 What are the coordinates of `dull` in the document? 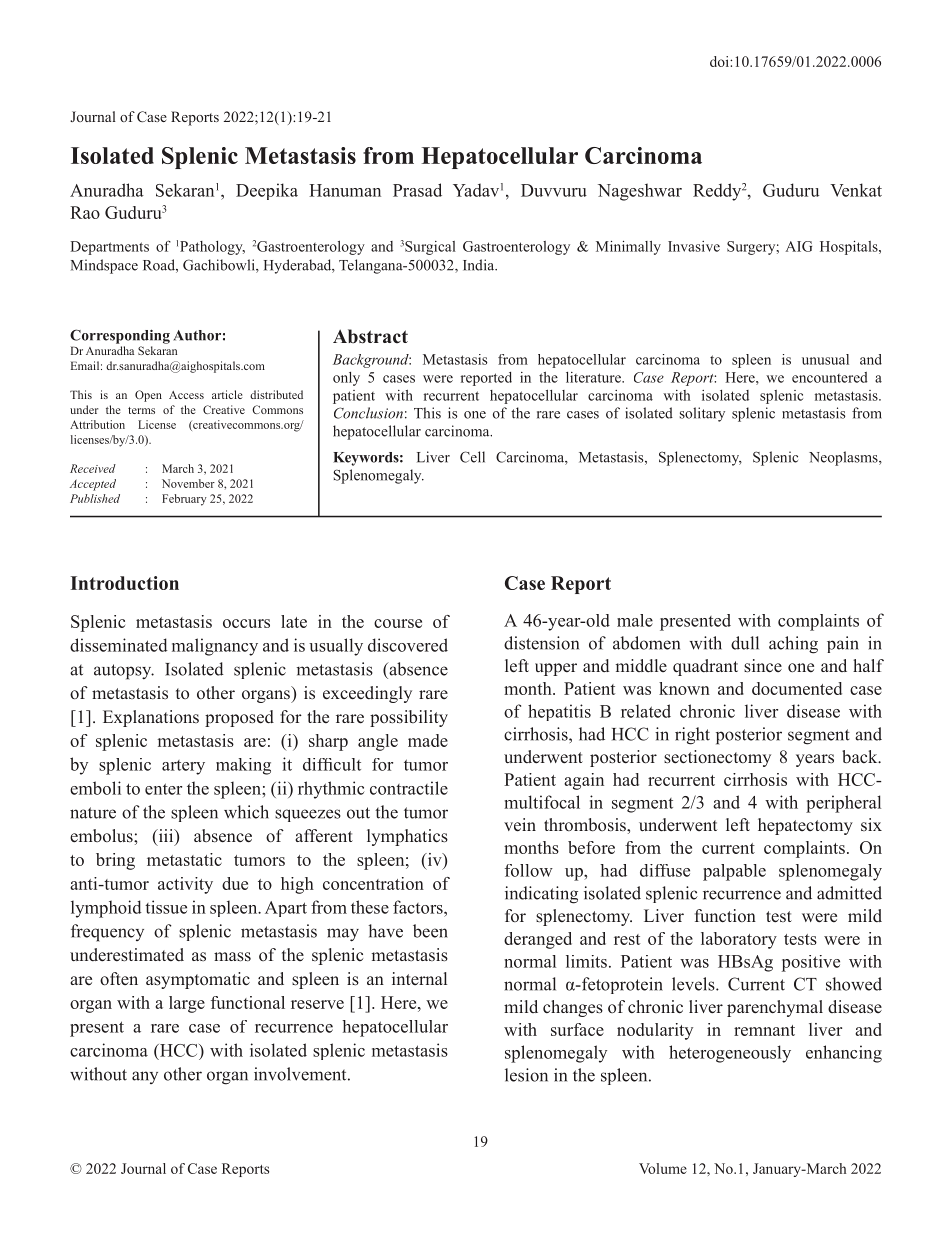 It's located at (745, 643).
